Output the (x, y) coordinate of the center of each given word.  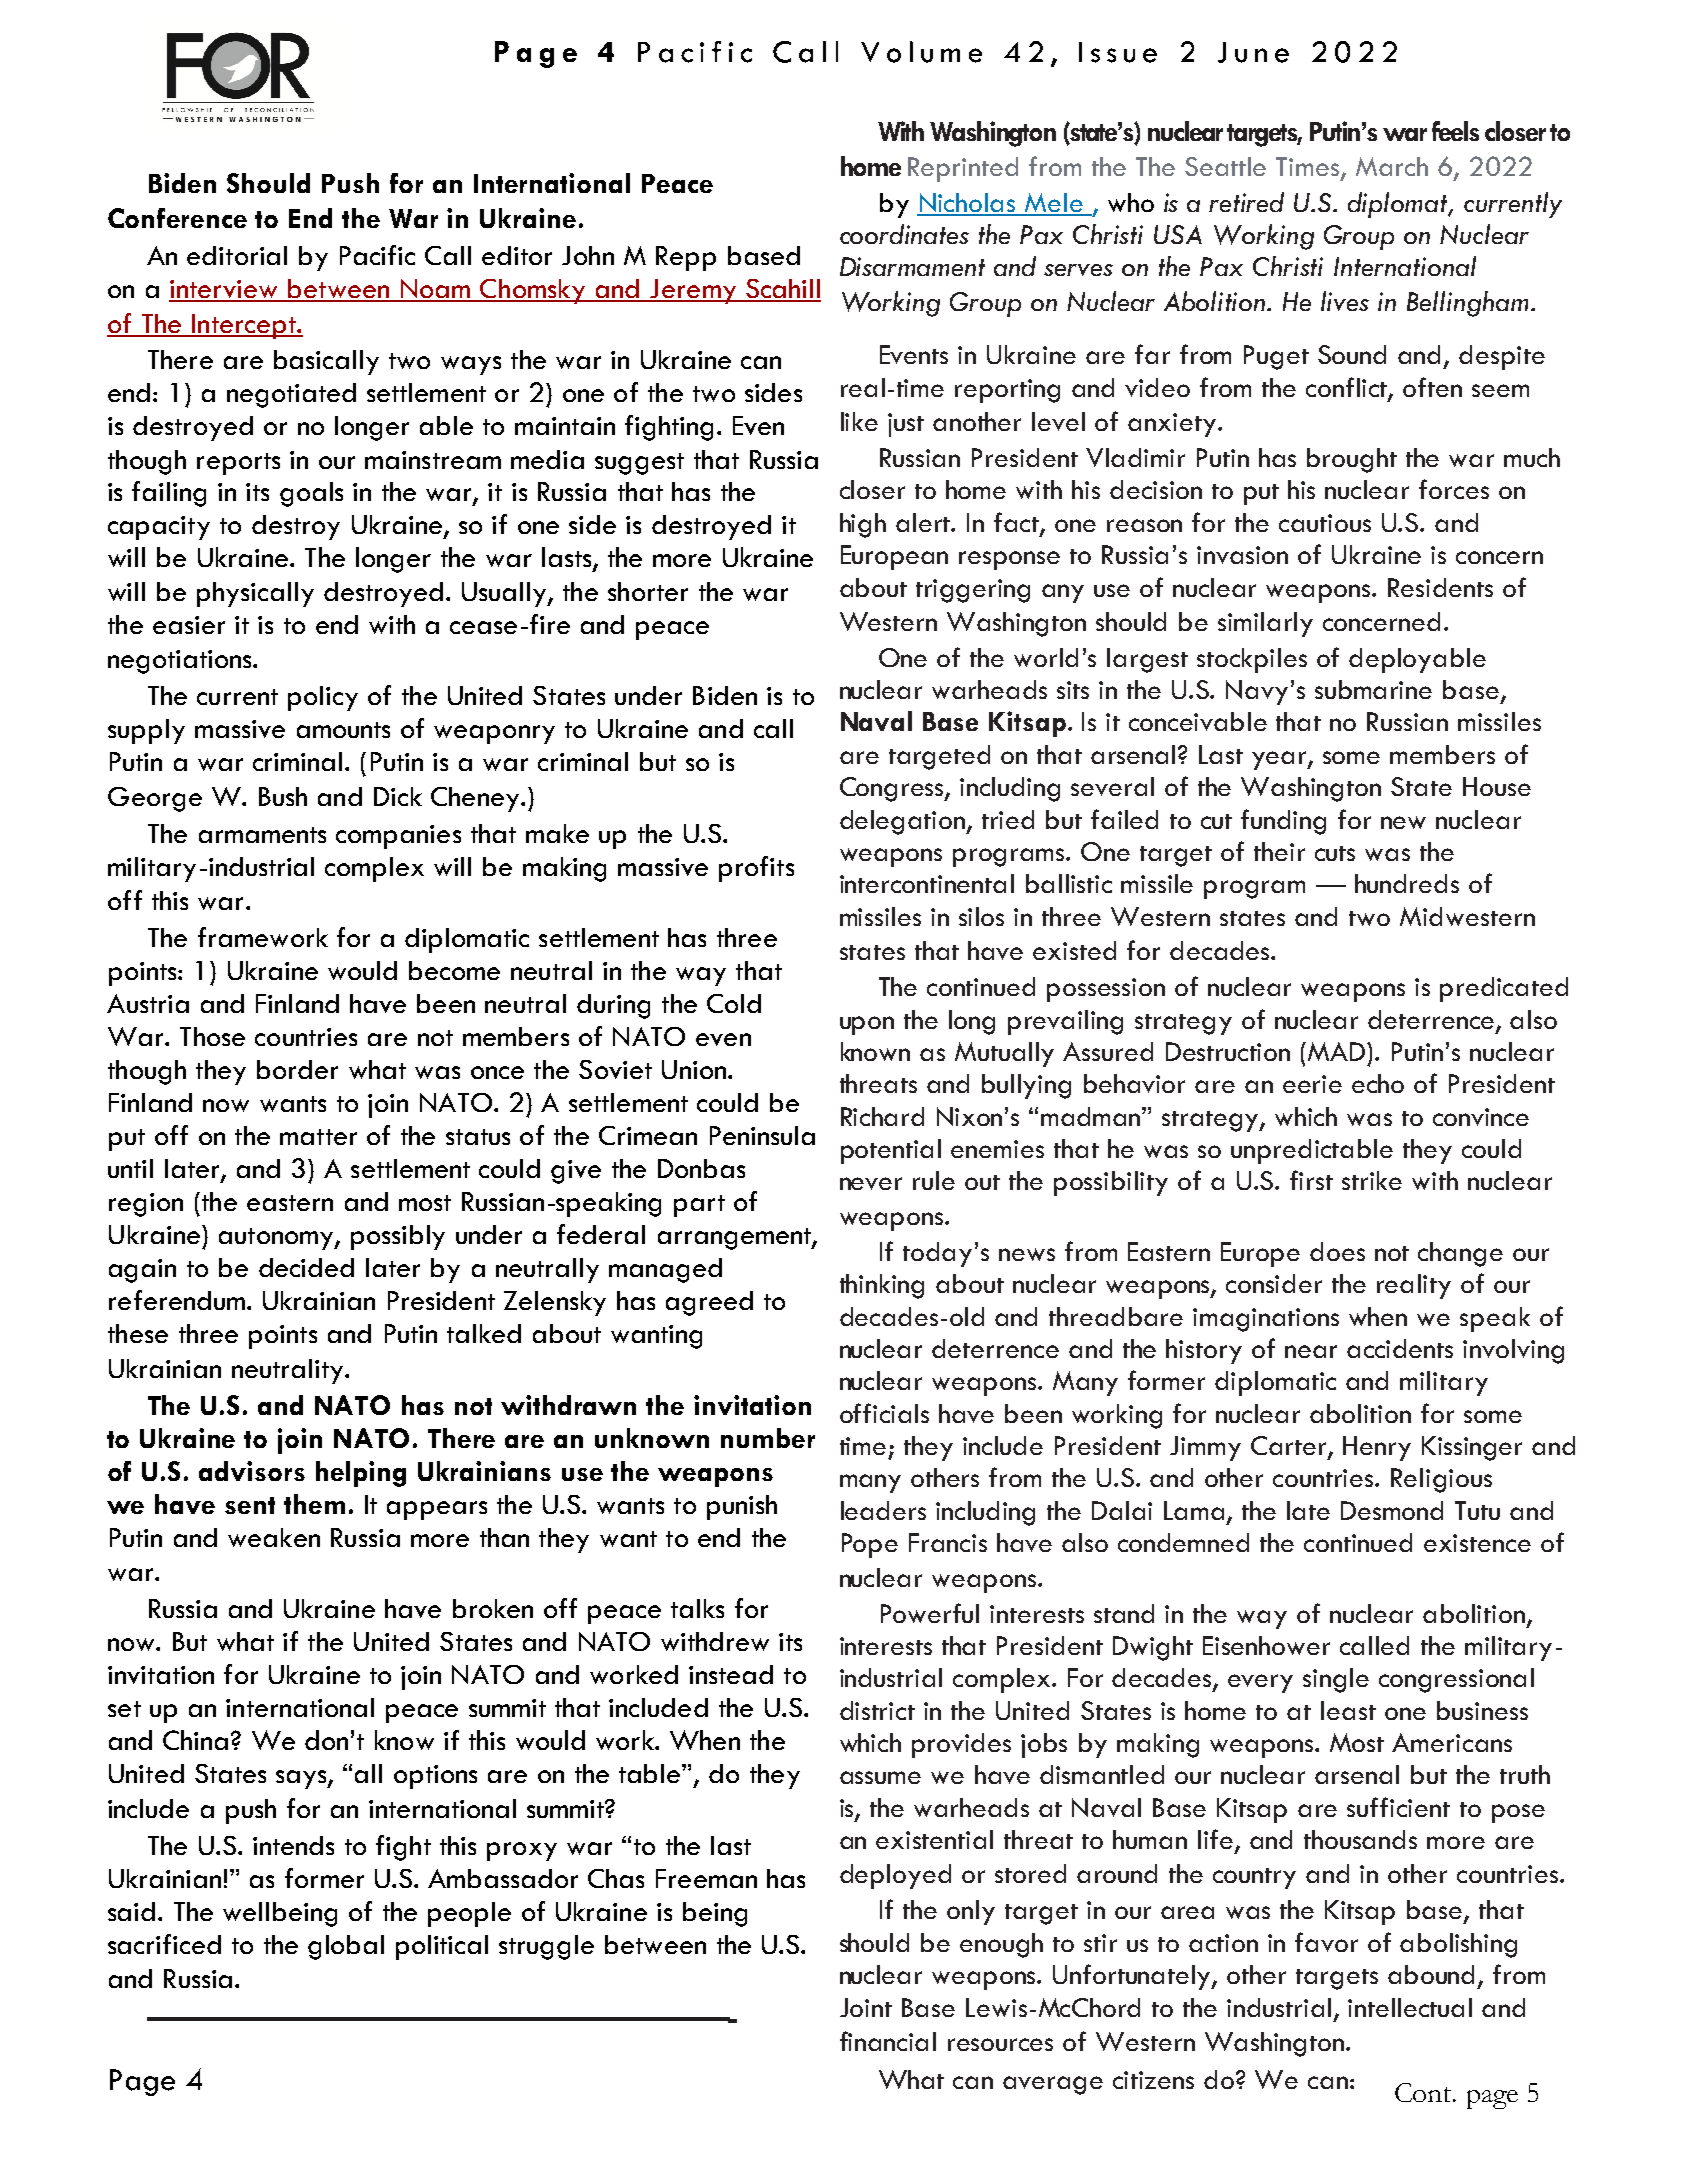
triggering (973, 591)
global (346, 1947)
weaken (274, 1537)
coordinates (904, 234)
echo (1378, 1083)
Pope (870, 1545)
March (1392, 166)
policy (323, 698)
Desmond (1392, 1510)
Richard (882, 1116)
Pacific (377, 255)
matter (318, 1137)
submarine (1373, 689)
